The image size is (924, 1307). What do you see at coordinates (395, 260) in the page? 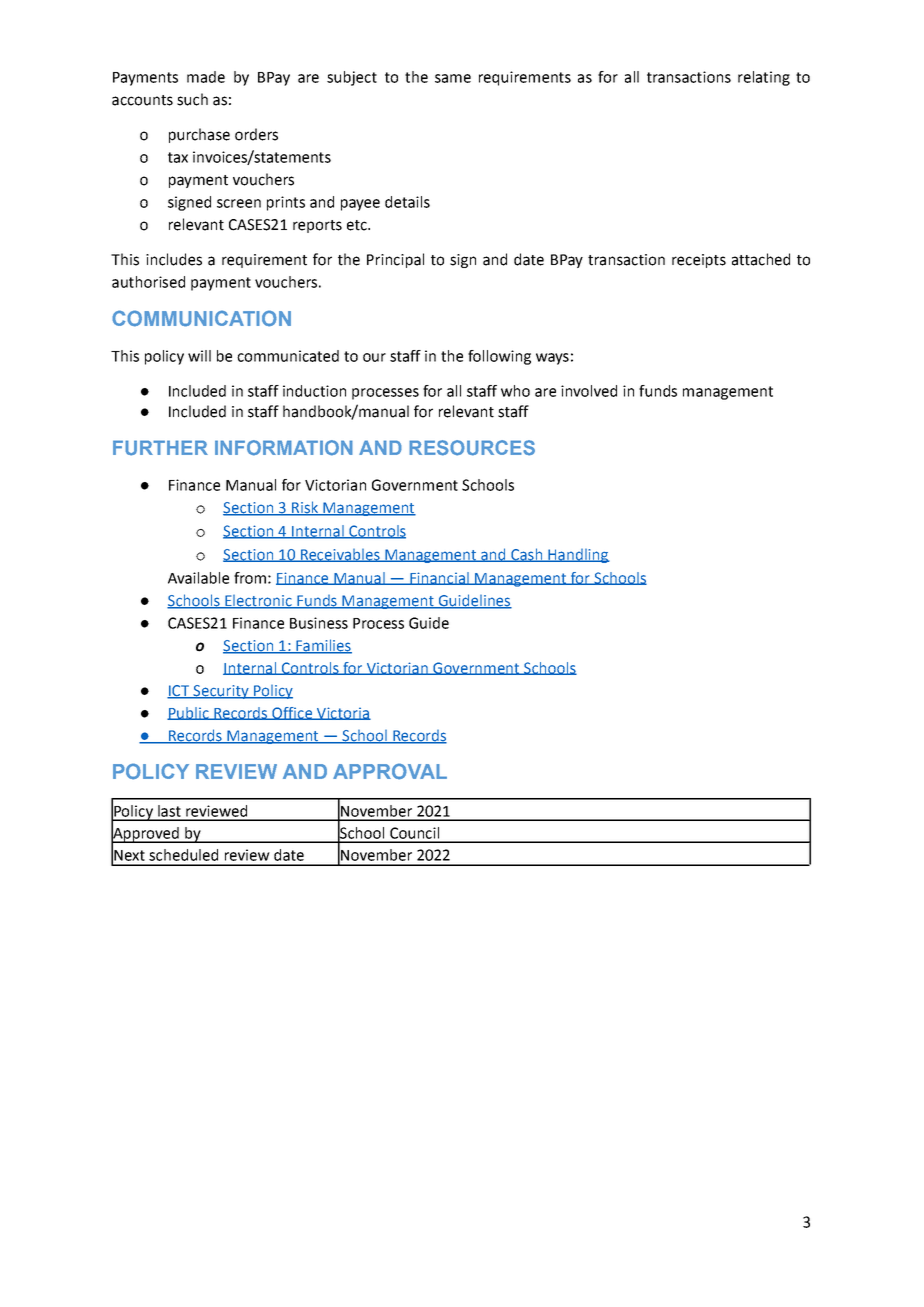
I see `Principal` at bounding box center [395, 260].
